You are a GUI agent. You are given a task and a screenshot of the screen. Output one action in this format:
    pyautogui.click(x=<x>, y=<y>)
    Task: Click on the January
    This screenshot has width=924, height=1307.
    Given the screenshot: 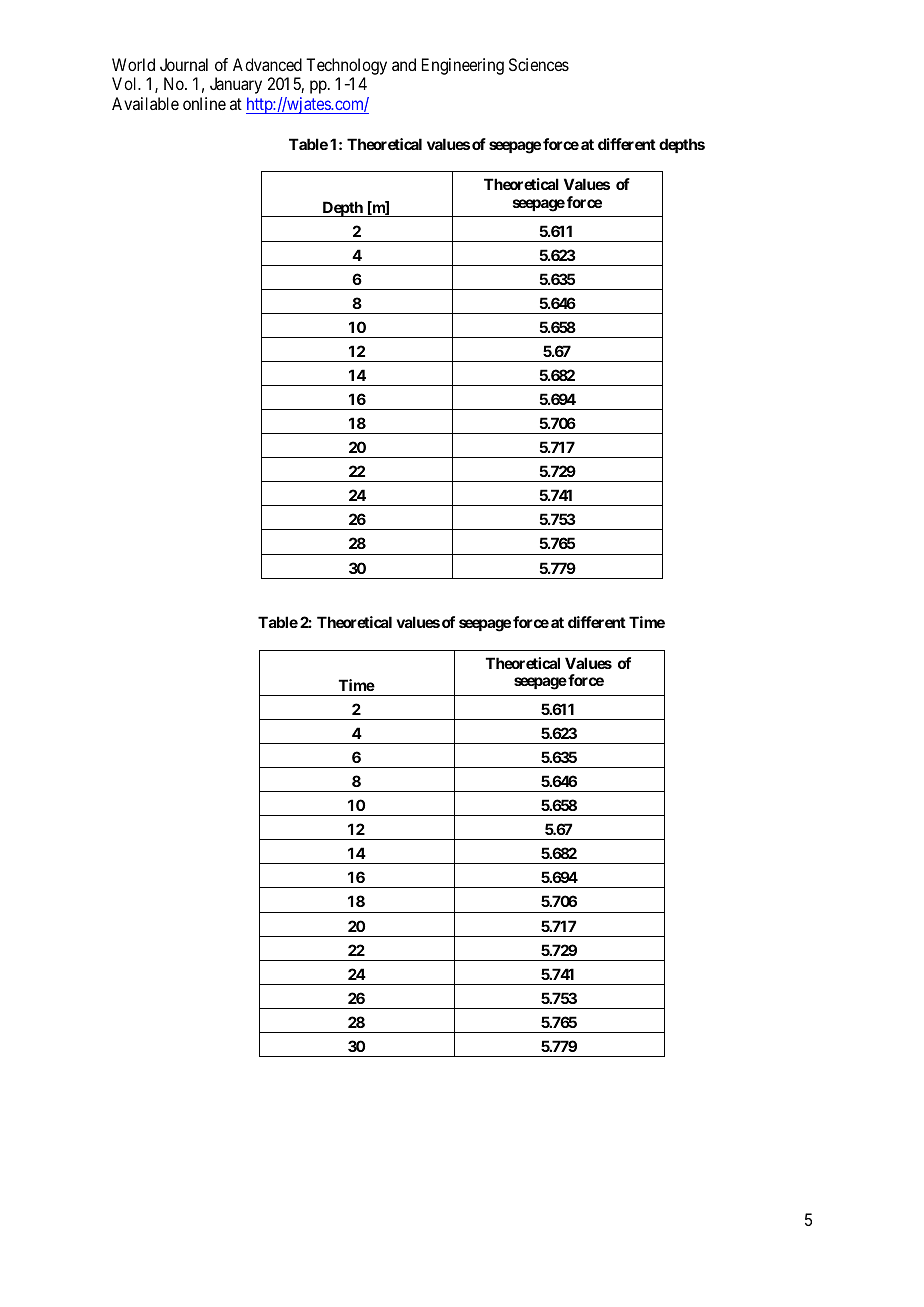 What is the action you would take?
    pyautogui.click(x=236, y=85)
